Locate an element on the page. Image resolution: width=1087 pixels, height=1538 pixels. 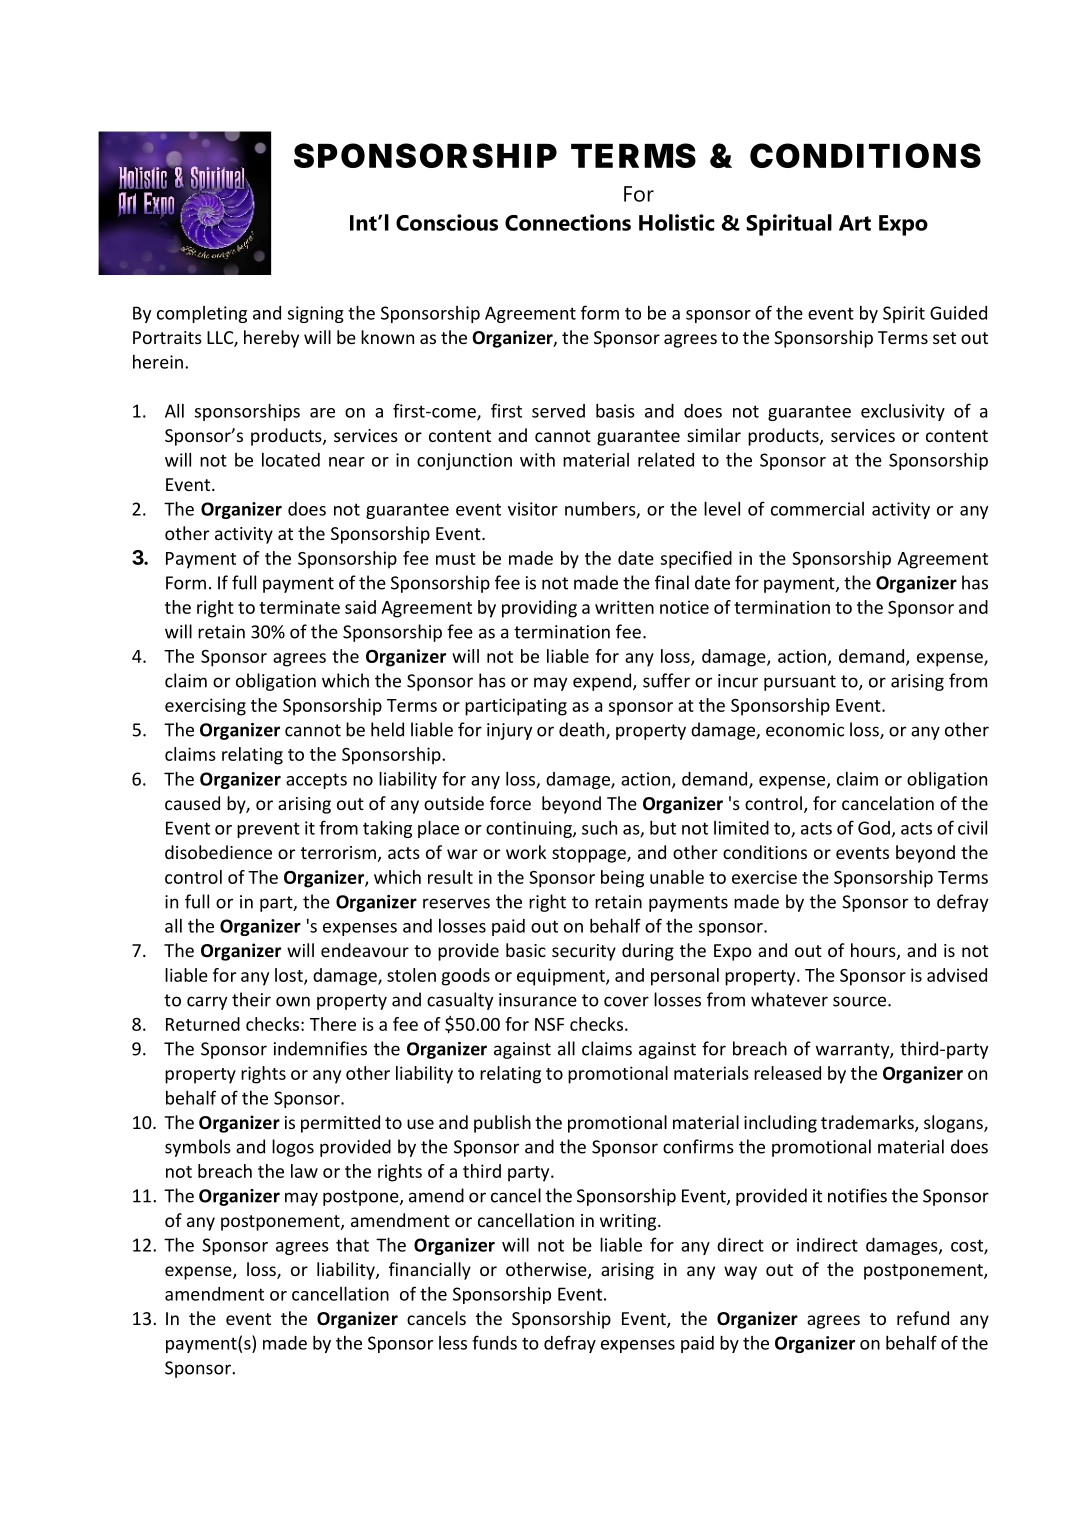
source is located at coordinates (861, 1001).
